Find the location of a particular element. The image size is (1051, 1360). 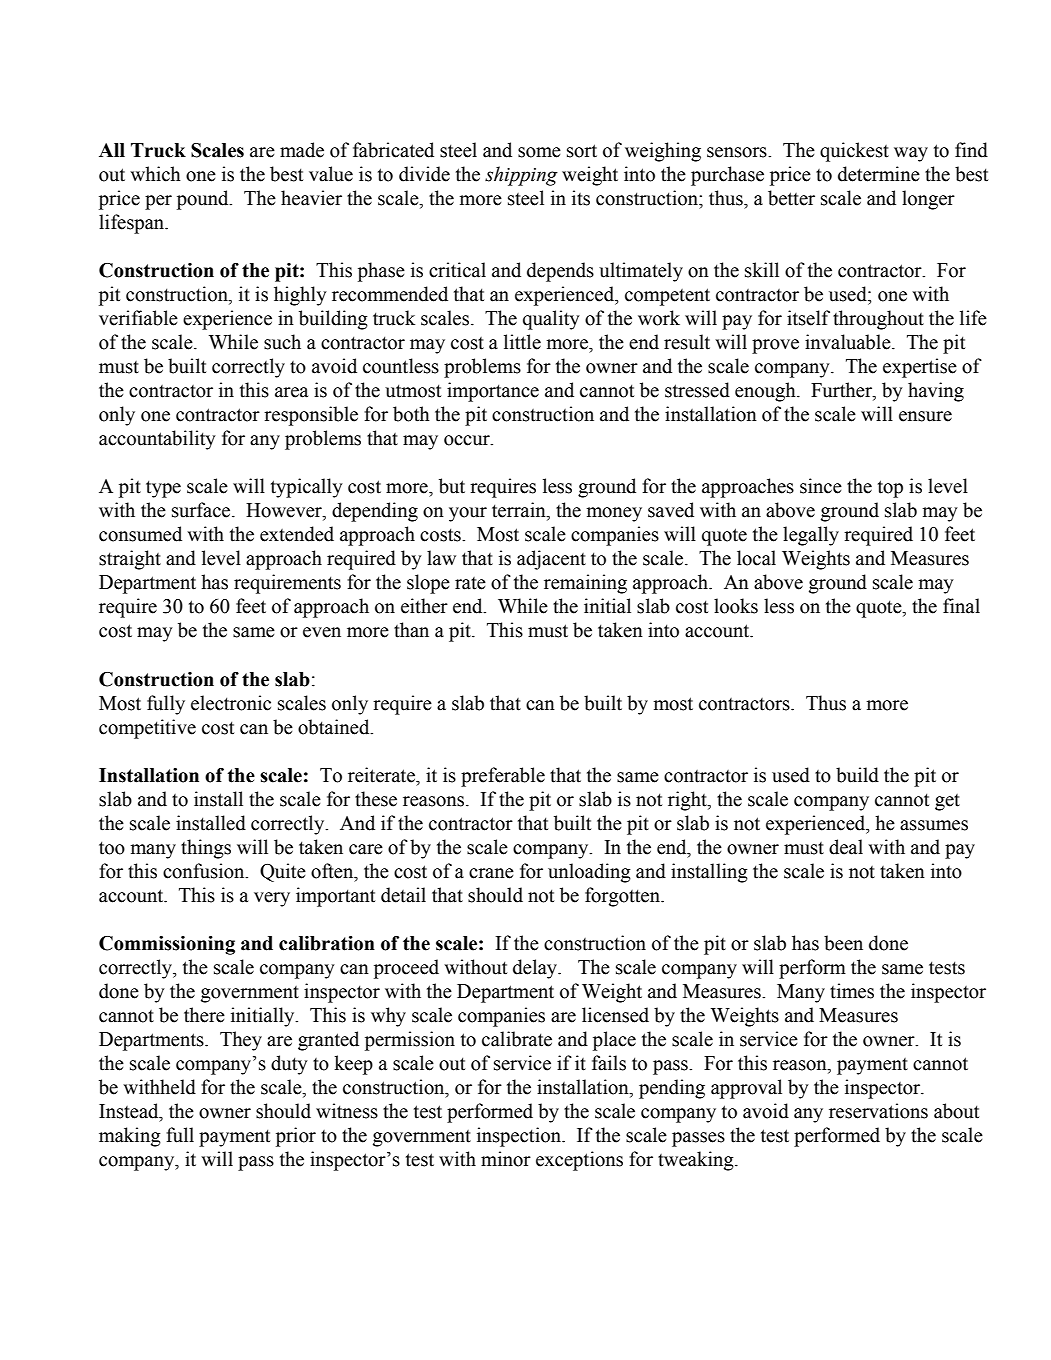

final is located at coordinates (961, 606).
